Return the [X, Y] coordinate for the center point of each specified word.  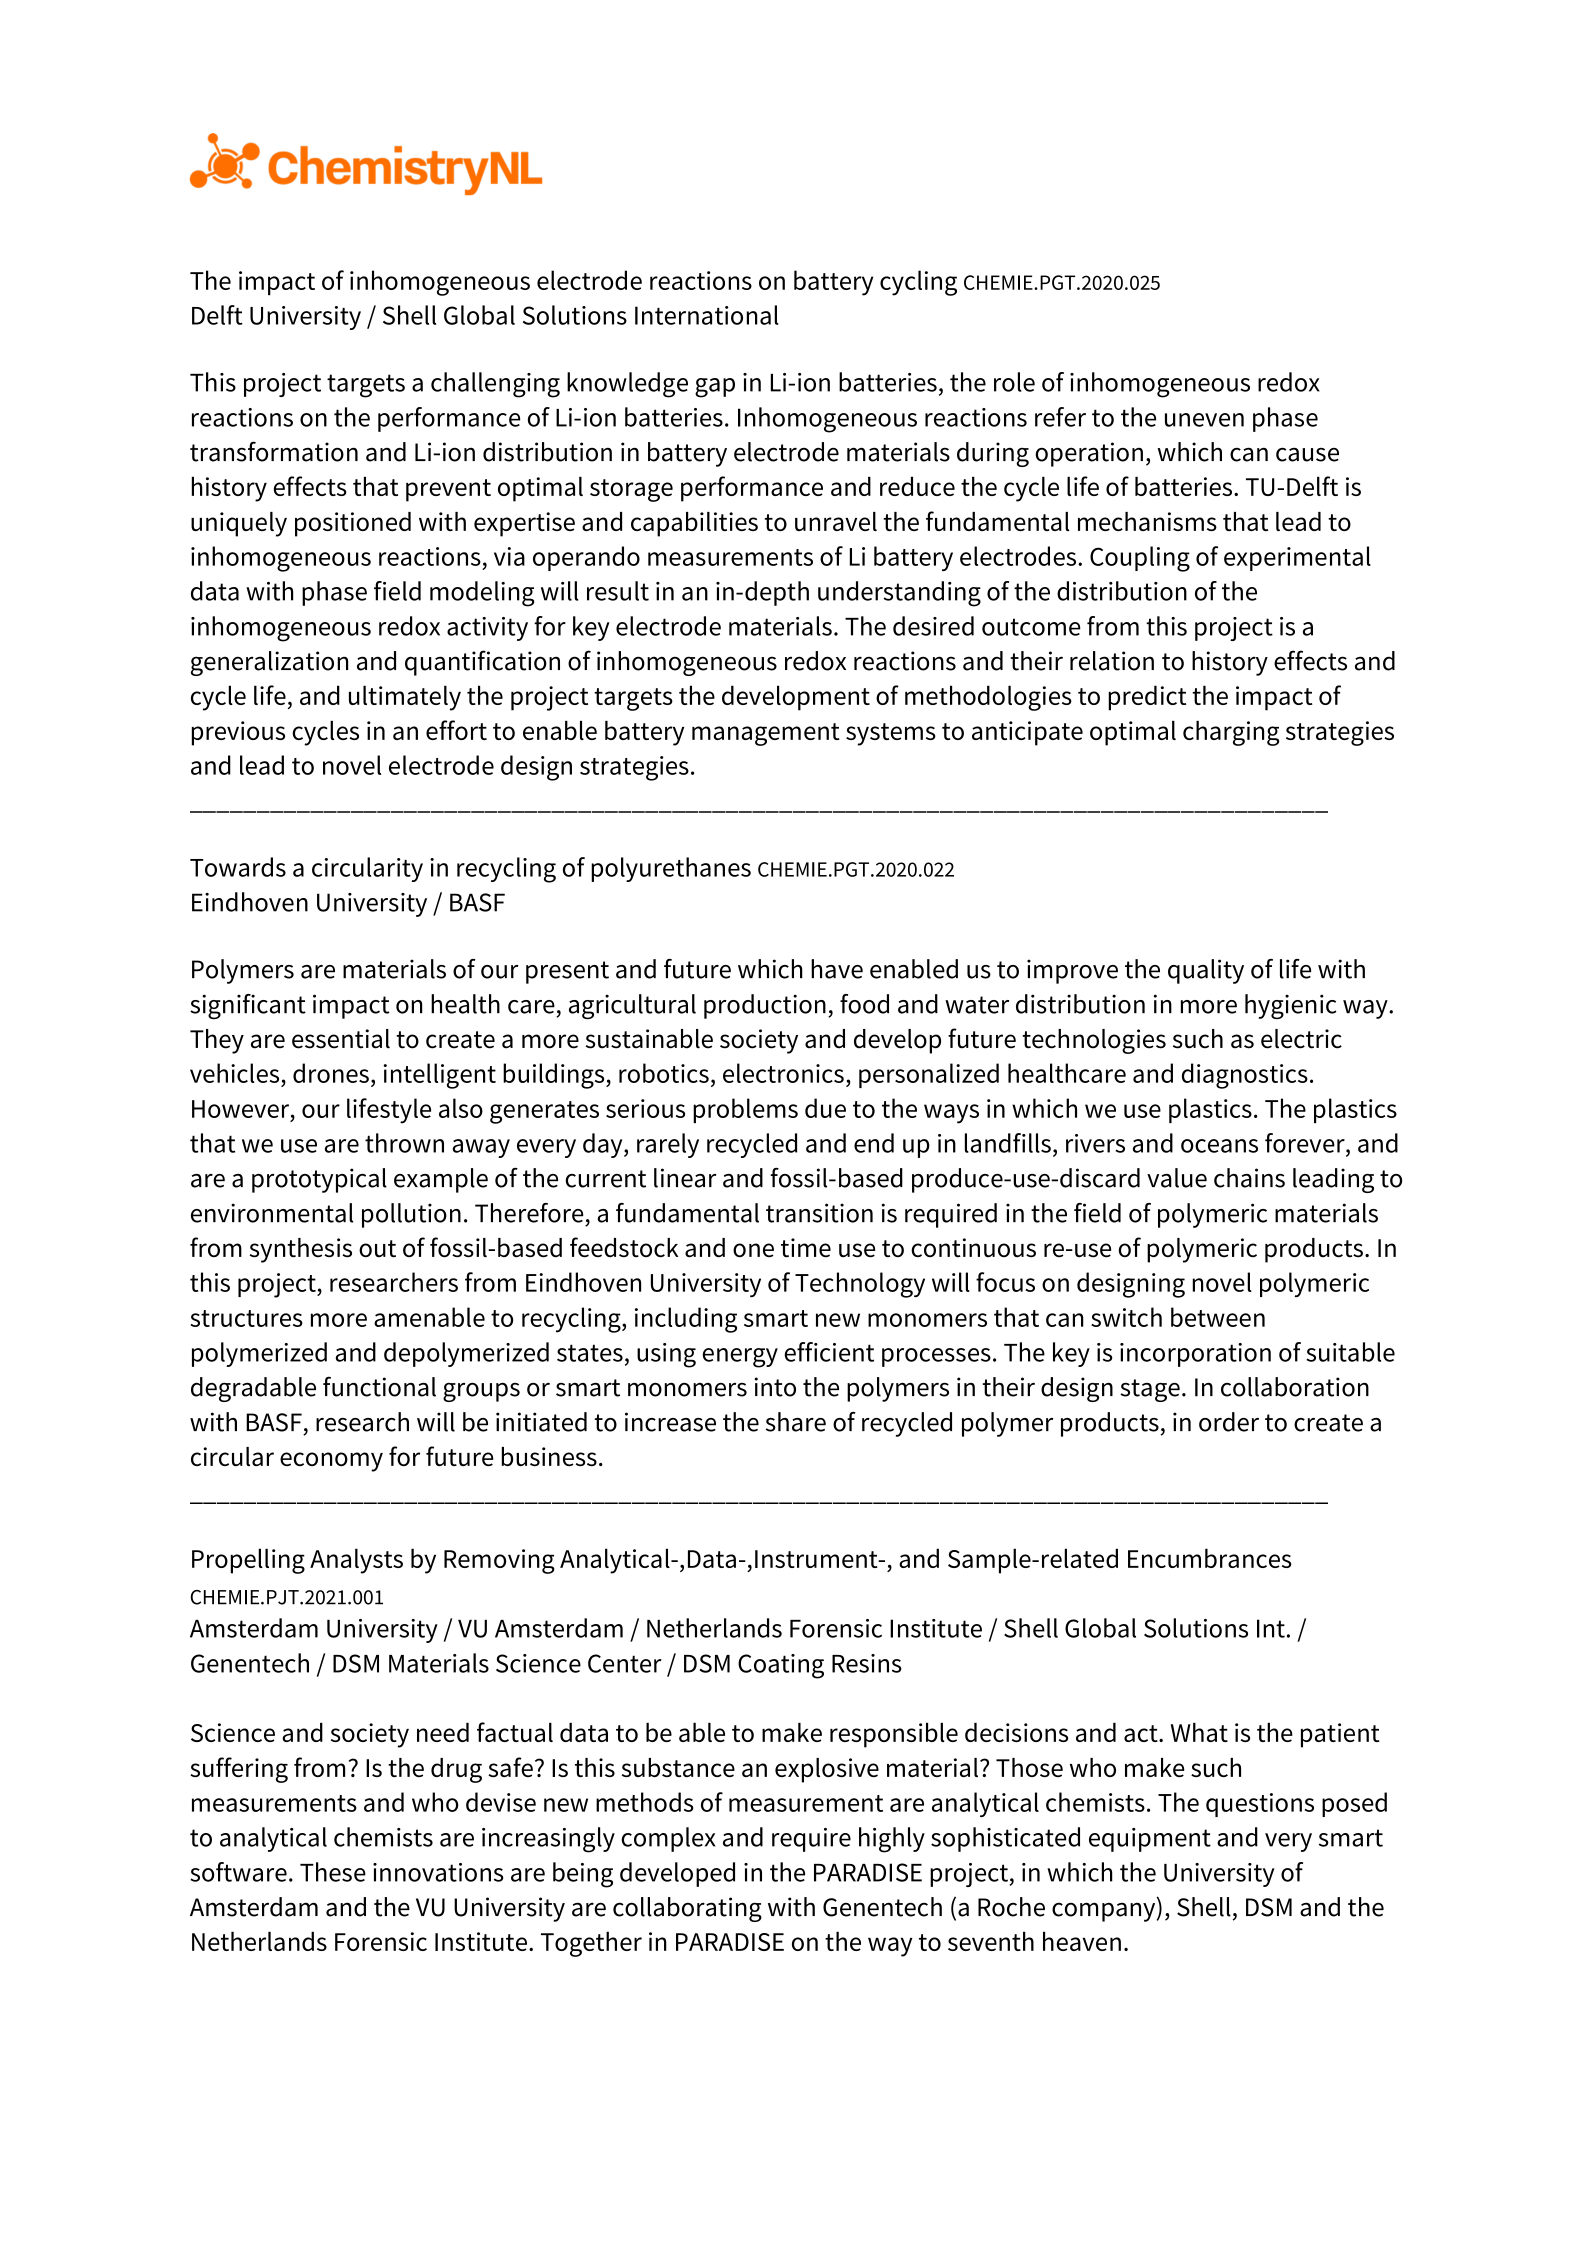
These [333, 1872]
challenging [495, 385]
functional [379, 1386]
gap [715, 388]
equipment [1150, 1840]
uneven [1204, 420]
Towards [238, 867]
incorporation [1195, 1355]
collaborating [687, 1909]
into [775, 1387]
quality [1206, 971]
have [837, 969]
